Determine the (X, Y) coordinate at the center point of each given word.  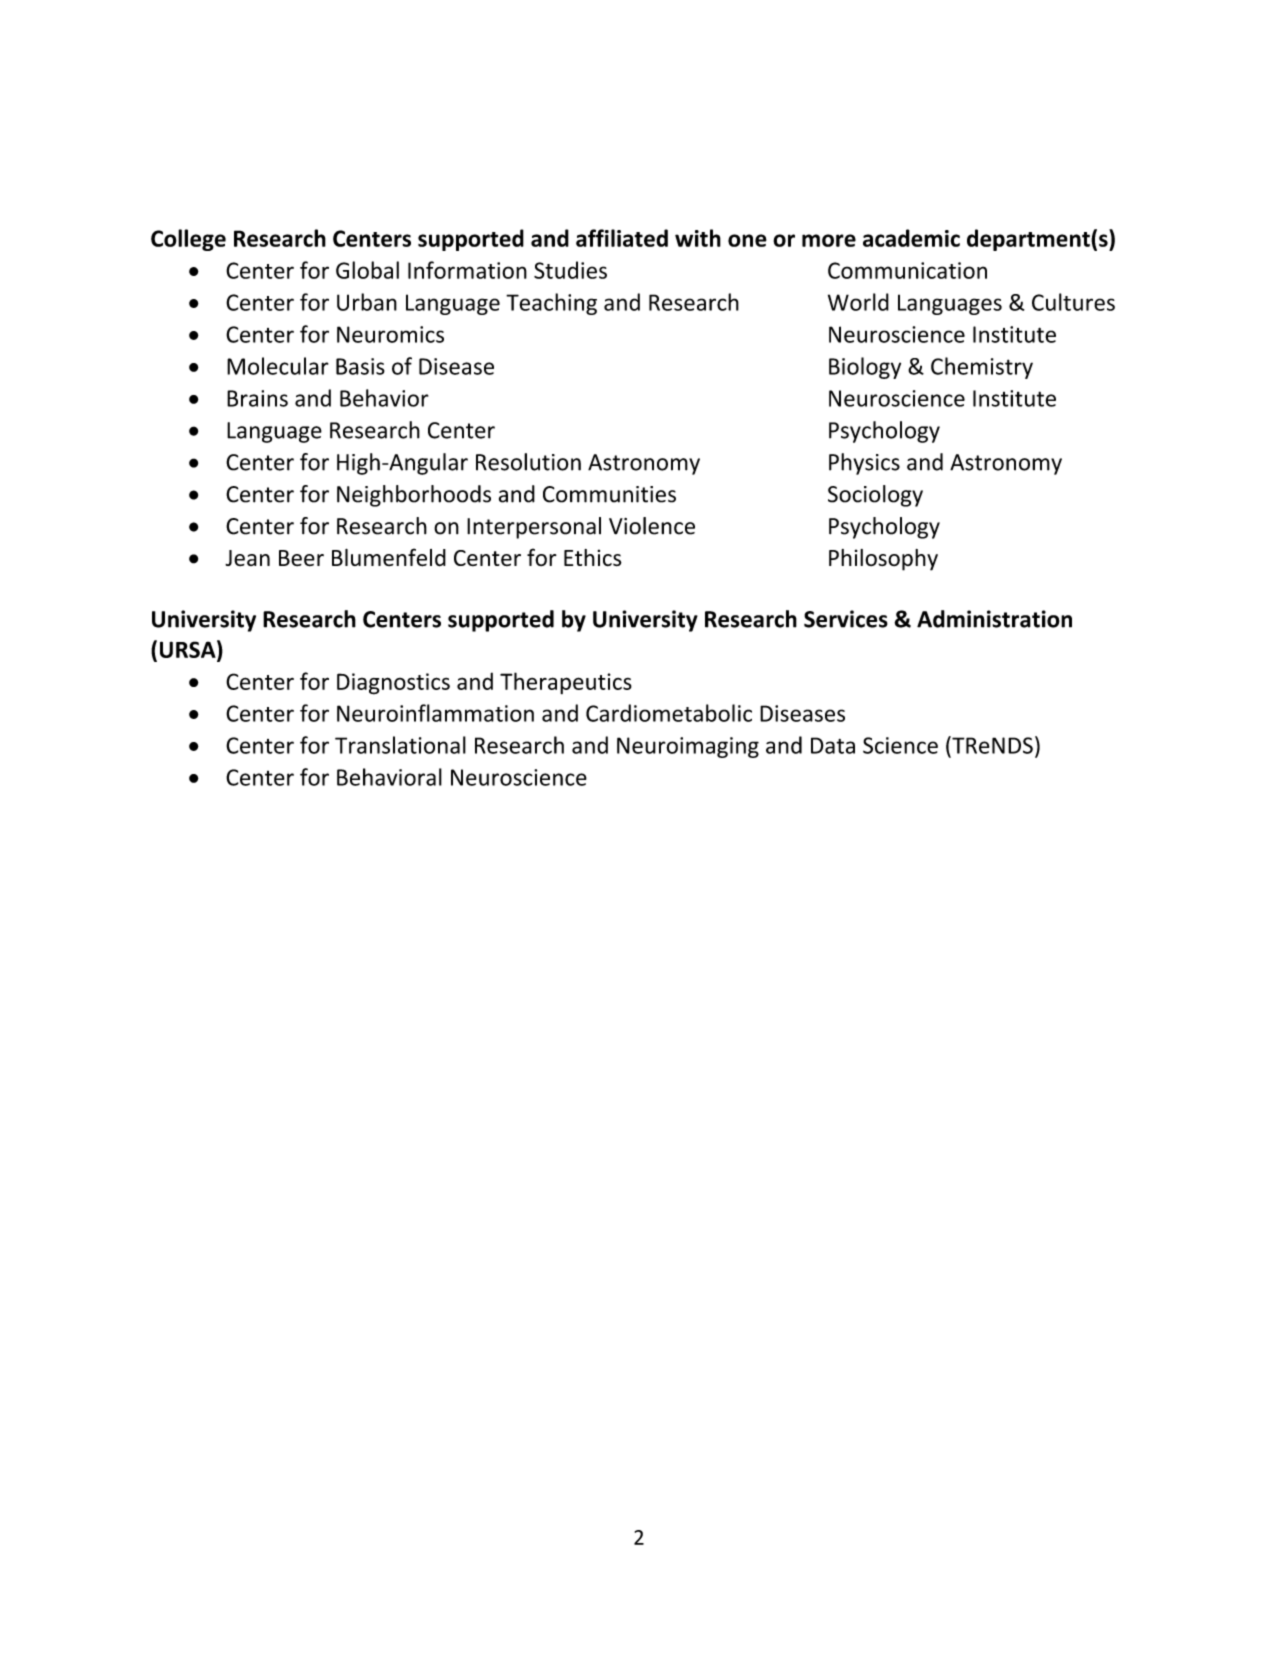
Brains (257, 398)
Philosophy (883, 560)
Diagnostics (393, 684)
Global (367, 270)
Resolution (528, 462)
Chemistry (982, 368)
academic (911, 238)
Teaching (551, 304)
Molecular (278, 366)
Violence (652, 526)
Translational (400, 745)
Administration (994, 619)
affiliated (622, 238)
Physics (864, 464)
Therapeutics (566, 683)
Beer (301, 558)
